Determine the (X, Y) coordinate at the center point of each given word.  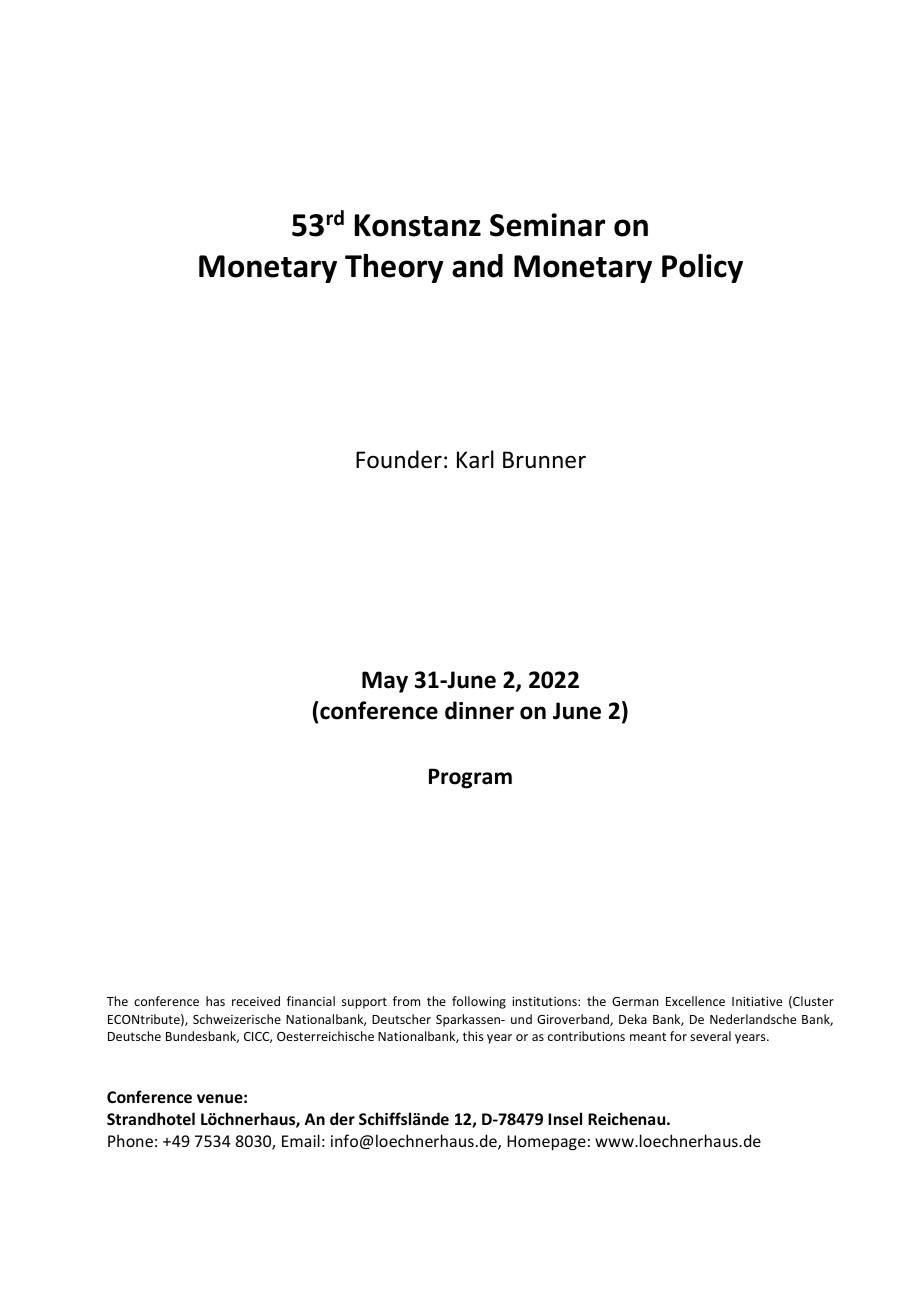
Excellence (695, 1001)
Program (470, 778)
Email (301, 1140)
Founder (399, 459)
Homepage (546, 1143)
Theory (394, 268)
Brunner (544, 460)
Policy (702, 268)
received (256, 1001)
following (479, 1002)
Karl (475, 459)
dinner (479, 710)
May (385, 682)
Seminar (547, 225)
